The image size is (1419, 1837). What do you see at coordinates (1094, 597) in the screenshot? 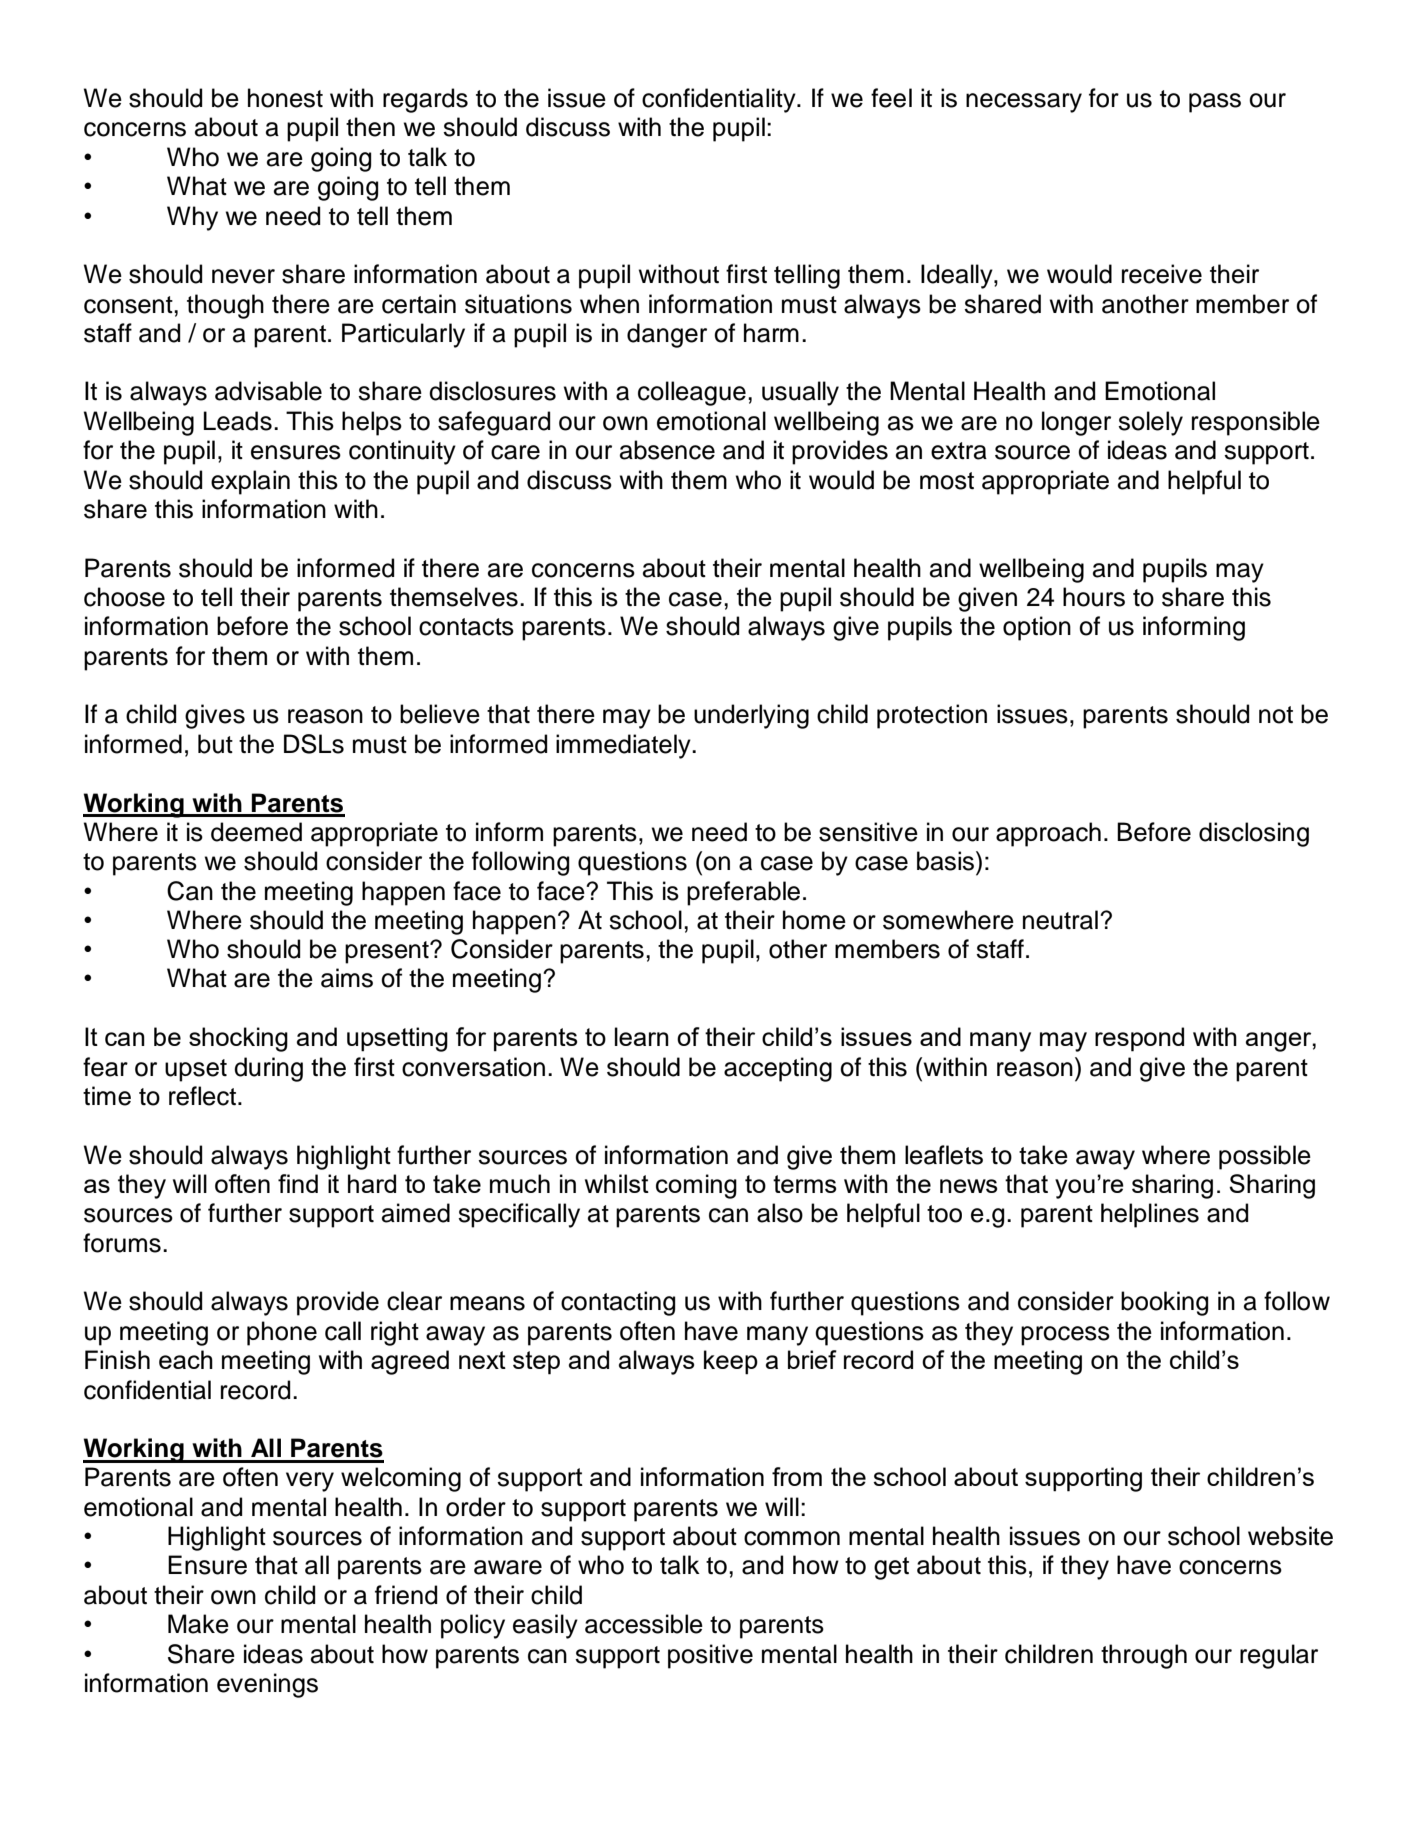
I see `hours` at bounding box center [1094, 597].
